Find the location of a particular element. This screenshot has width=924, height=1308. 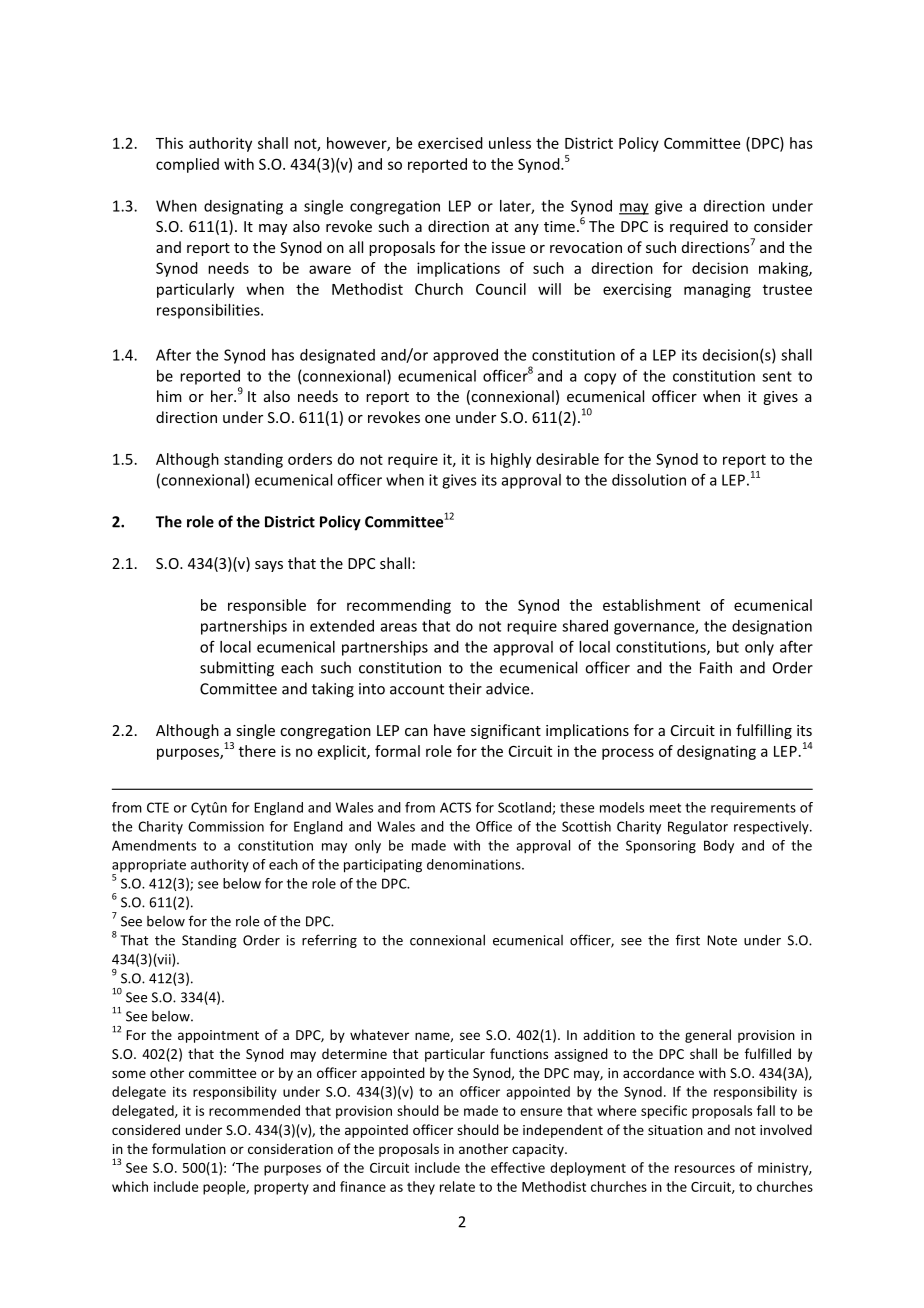

one is located at coordinates (437, 419).
